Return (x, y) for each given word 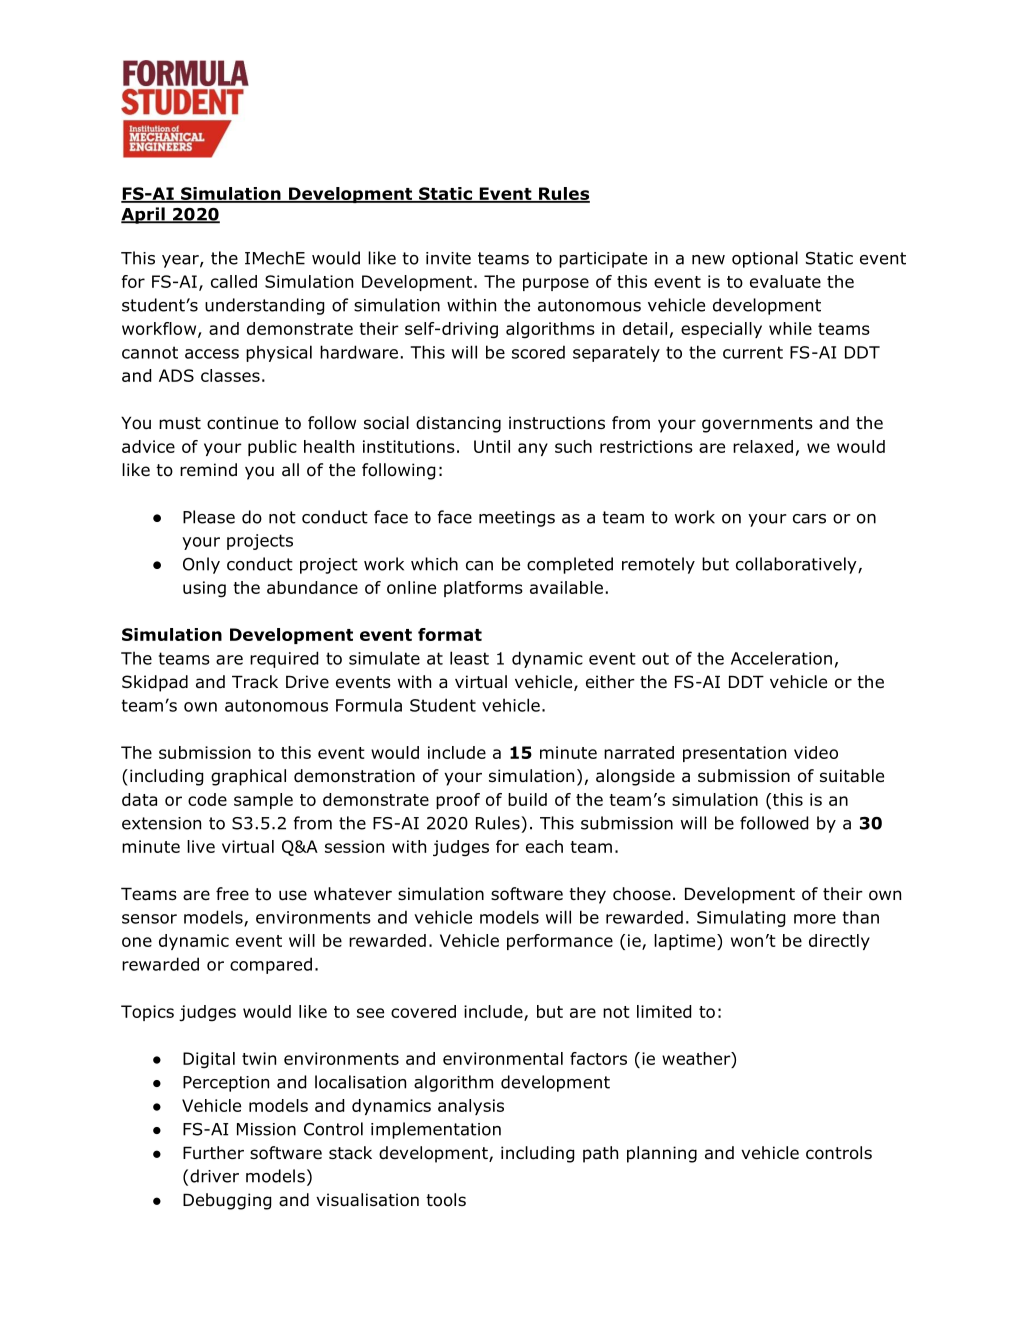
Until (492, 446)
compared (271, 965)
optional (765, 259)
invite (448, 258)
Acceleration (781, 658)
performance (560, 942)
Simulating (741, 918)
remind (208, 470)
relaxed (763, 446)
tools (446, 1200)
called (234, 281)
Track (255, 682)
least (469, 658)
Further (213, 1153)
